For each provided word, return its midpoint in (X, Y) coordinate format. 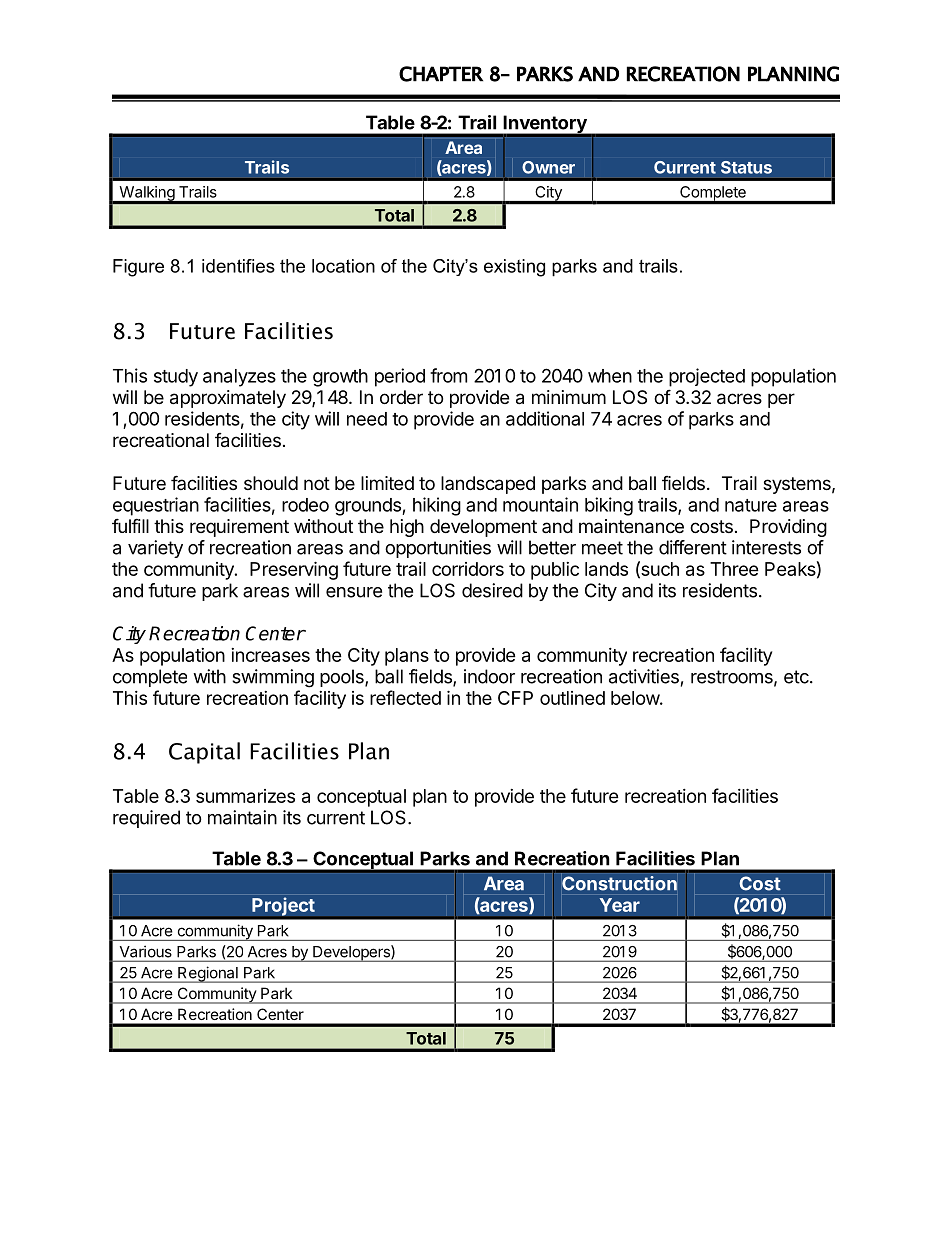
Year (620, 905)
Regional (208, 974)
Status (746, 167)
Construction (619, 883)
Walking (146, 194)
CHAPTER (441, 74)
